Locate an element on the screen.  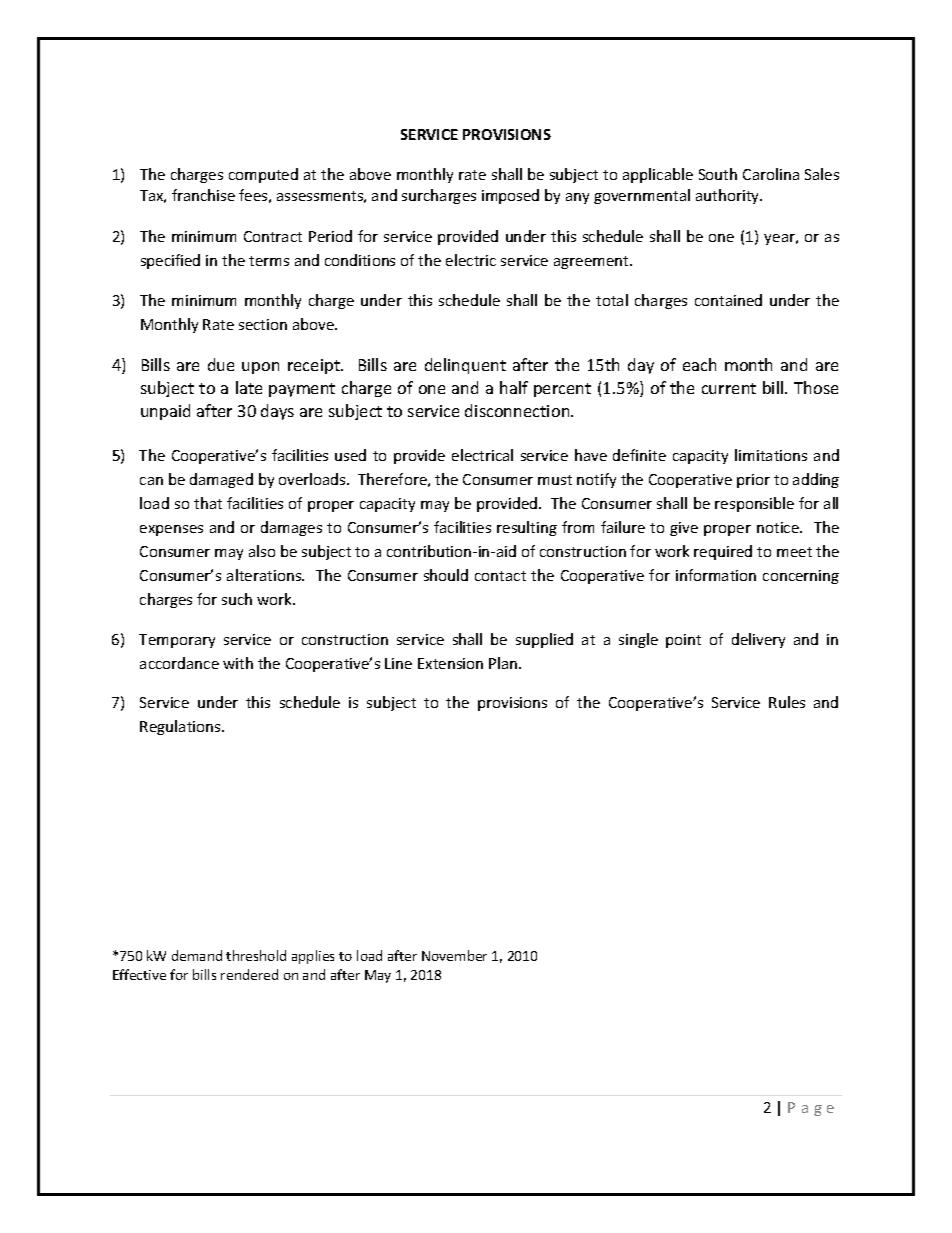
authority is located at coordinates (729, 196).
